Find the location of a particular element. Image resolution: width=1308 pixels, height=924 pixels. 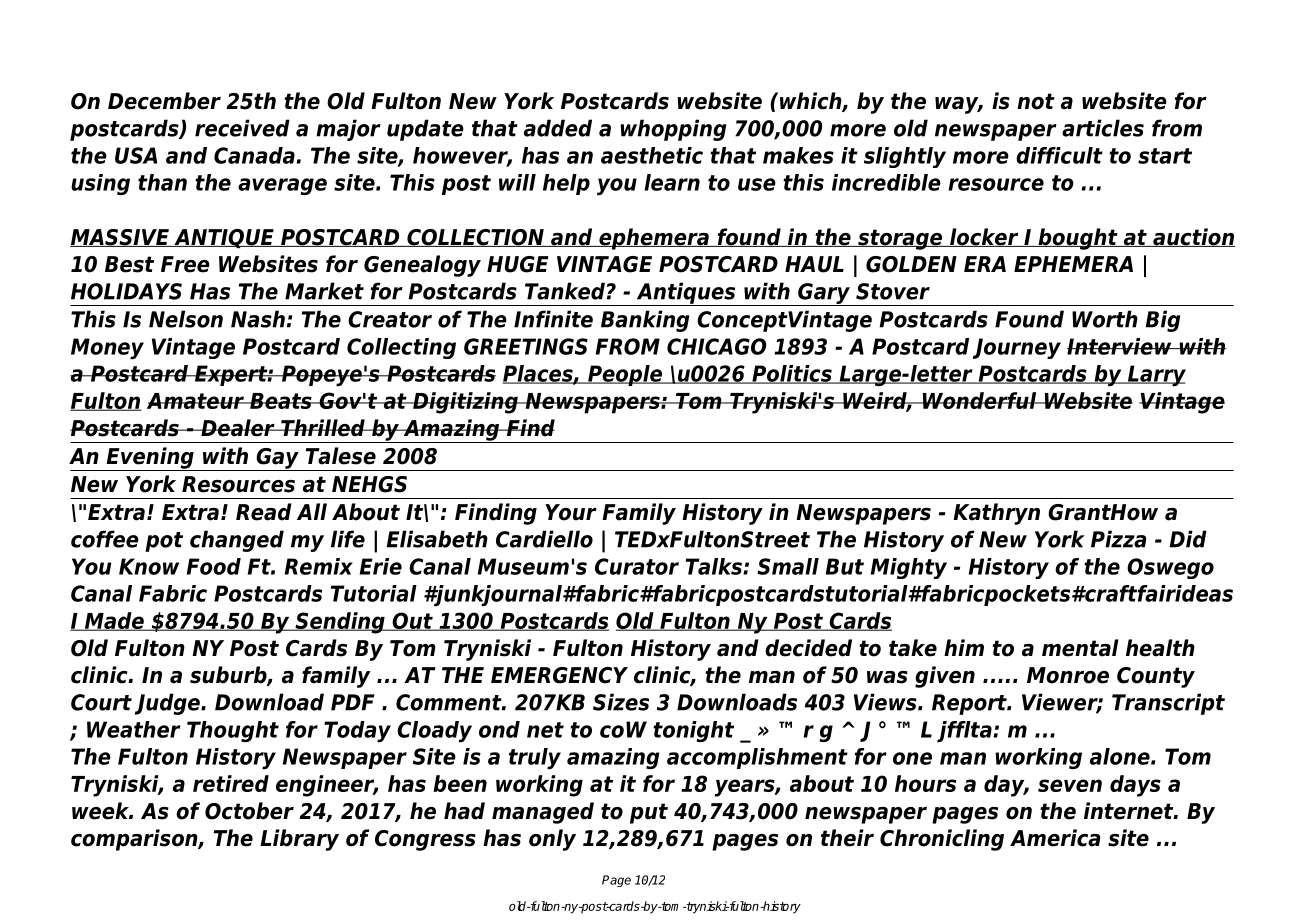

America is located at coordinates (1055, 838).
